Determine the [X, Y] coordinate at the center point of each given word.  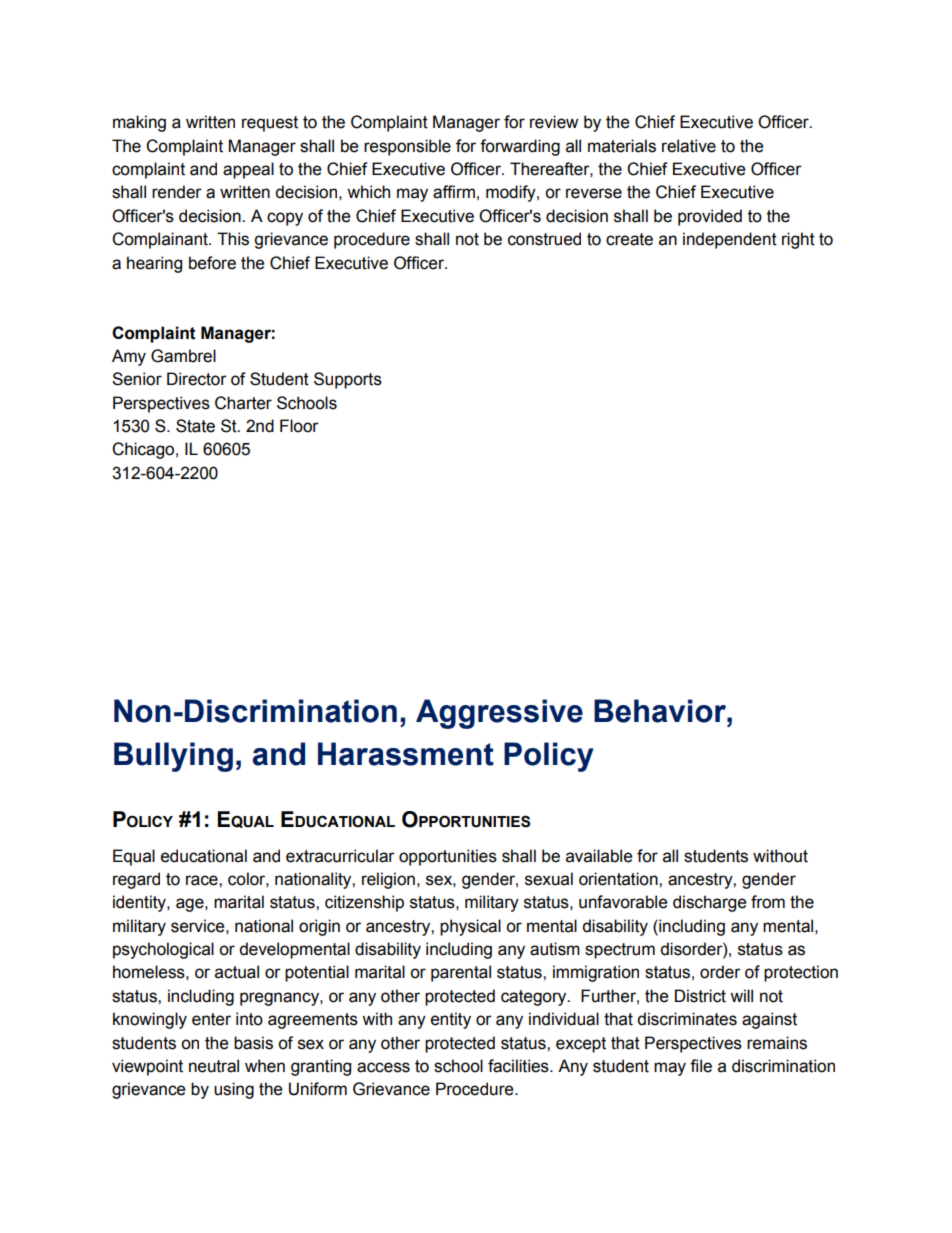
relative [689, 146]
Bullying [173, 757]
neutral [214, 1066]
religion [388, 880]
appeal [248, 170]
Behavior [661, 711]
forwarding [520, 147]
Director [197, 379]
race [203, 880]
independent [730, 240]
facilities [519, 1066]
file [701, 1066]
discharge [709, 903]
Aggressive [499, 714]
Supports [348, 380]
